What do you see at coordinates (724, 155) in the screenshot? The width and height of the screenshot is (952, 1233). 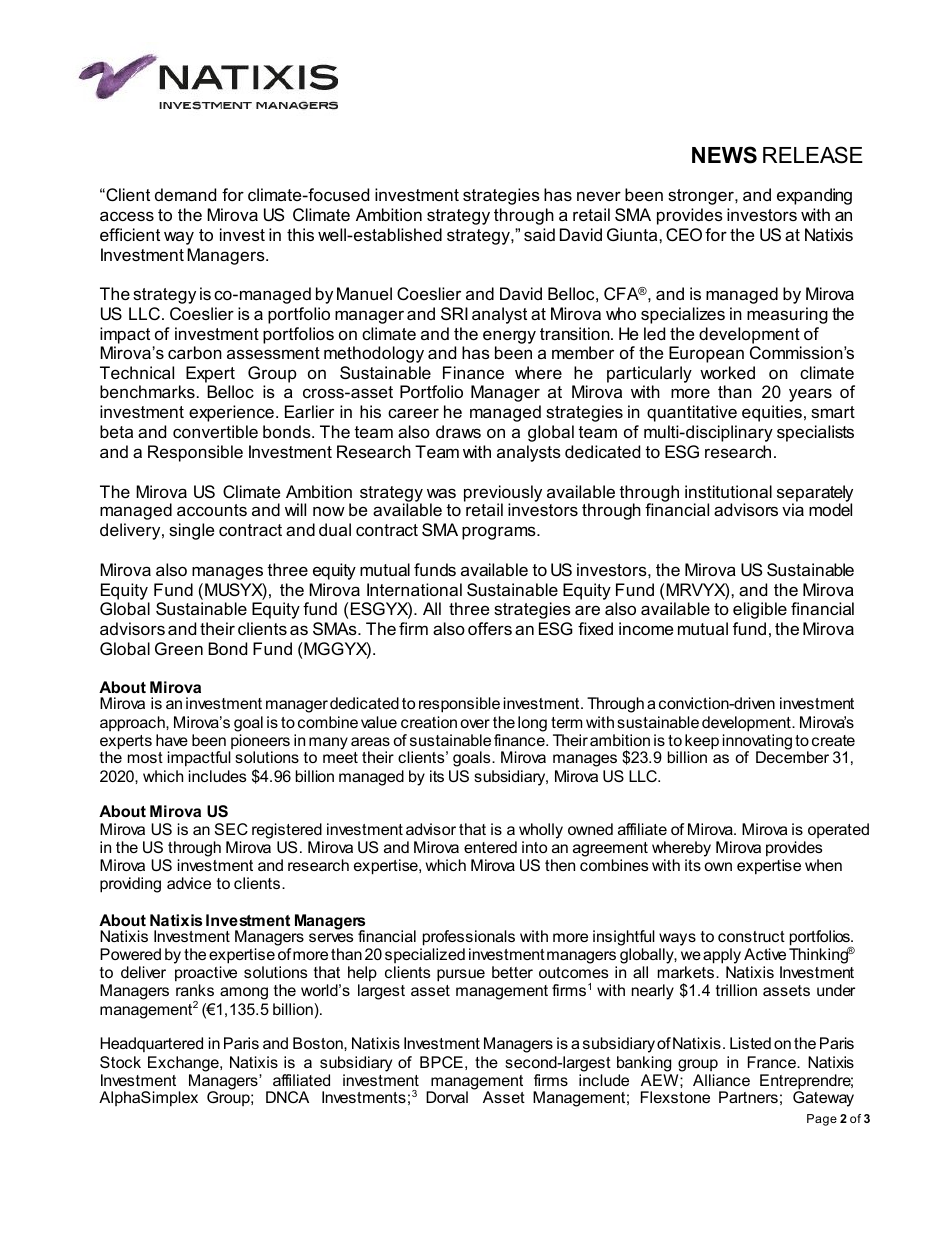 I see `NEWS` at bounding box center [724, 155].
